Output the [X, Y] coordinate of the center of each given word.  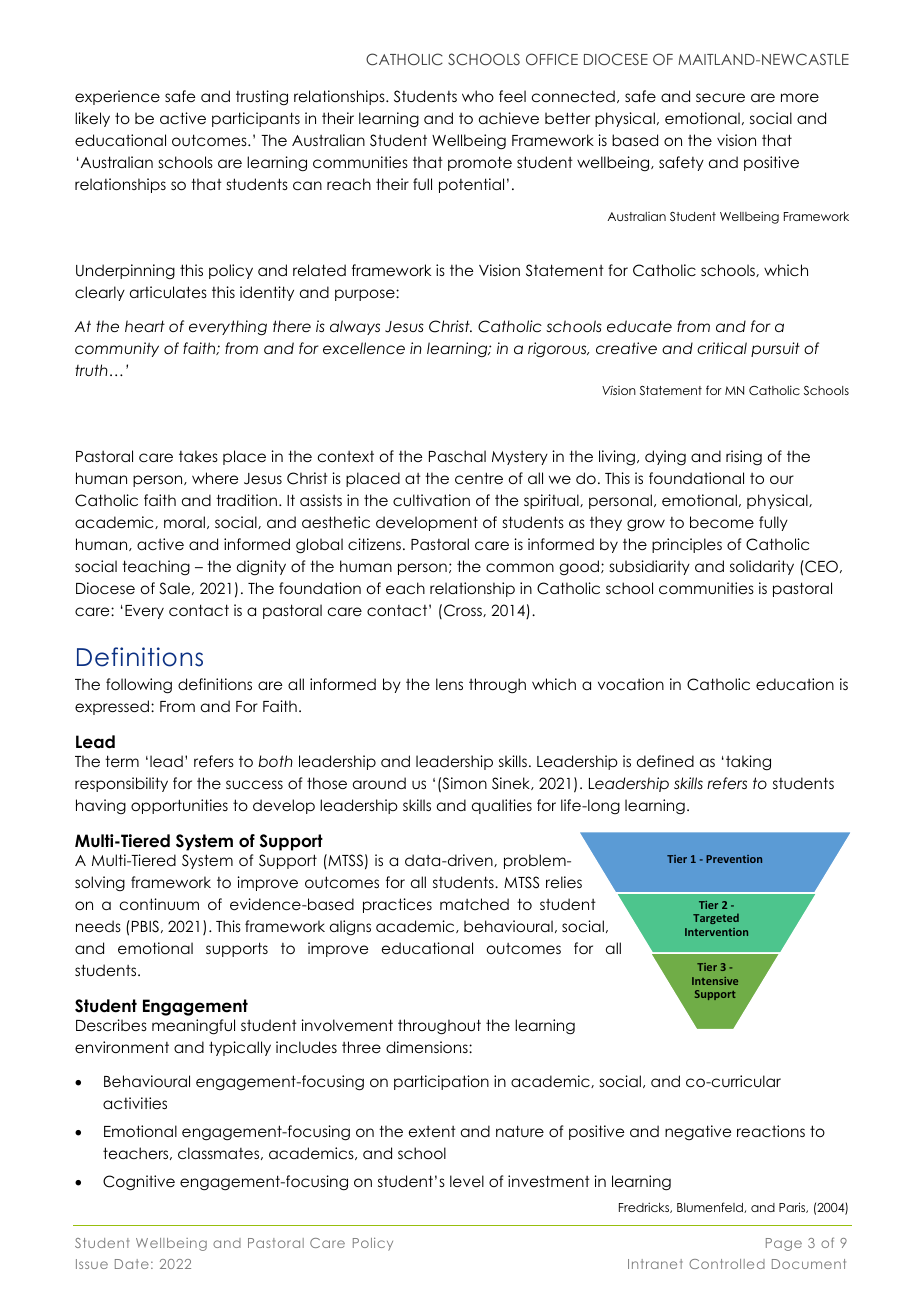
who [478, 96]
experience [117, 97]
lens [449, 684]
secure [720, 97]
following [139, 686]
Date [132, 1264]
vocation [631, 684]
